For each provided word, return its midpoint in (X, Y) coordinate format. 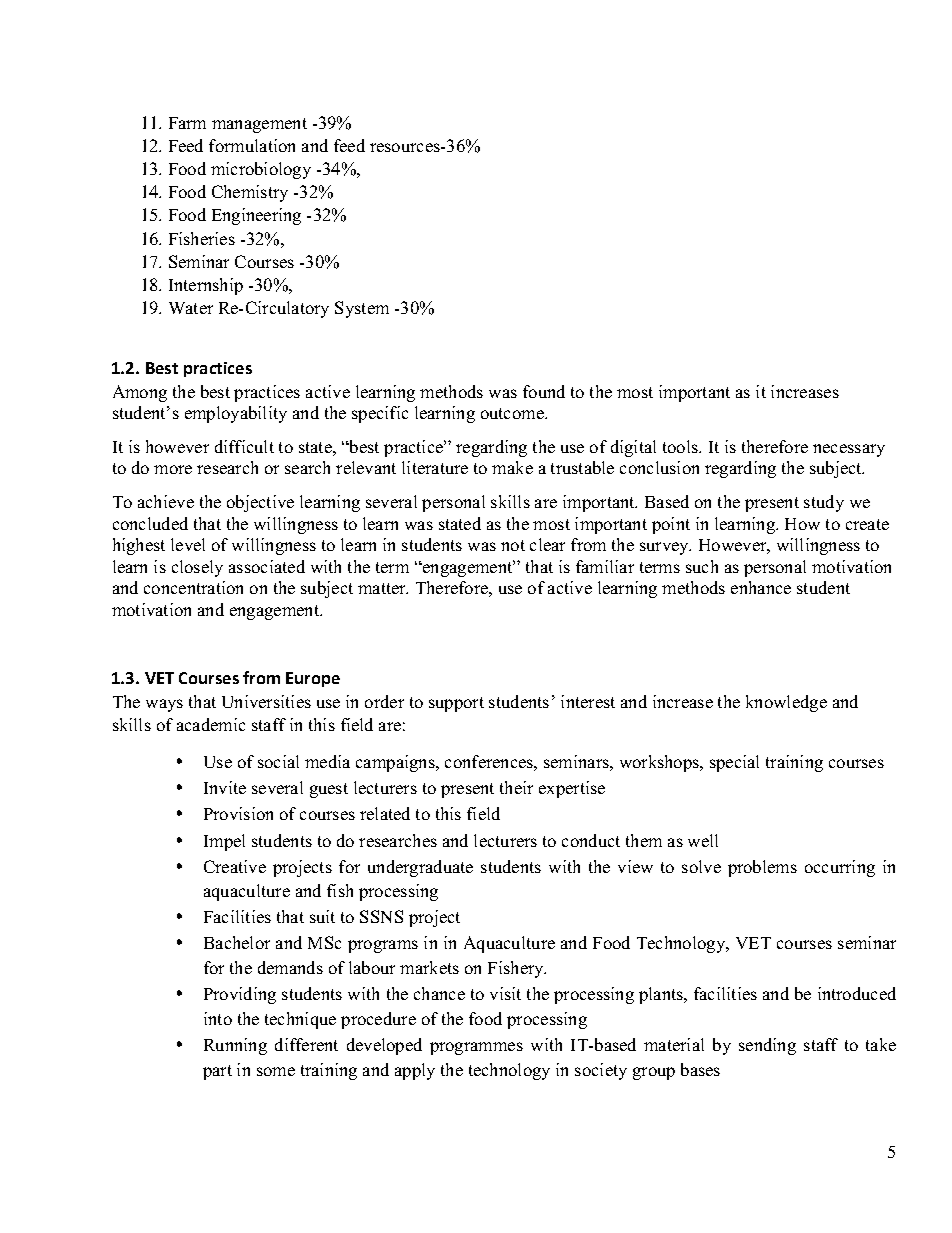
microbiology (261, 170)
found (544, 391)
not (513, 545)
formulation (252, 145)
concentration (193, 587)
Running (235, 1046)
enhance (761, 587)
